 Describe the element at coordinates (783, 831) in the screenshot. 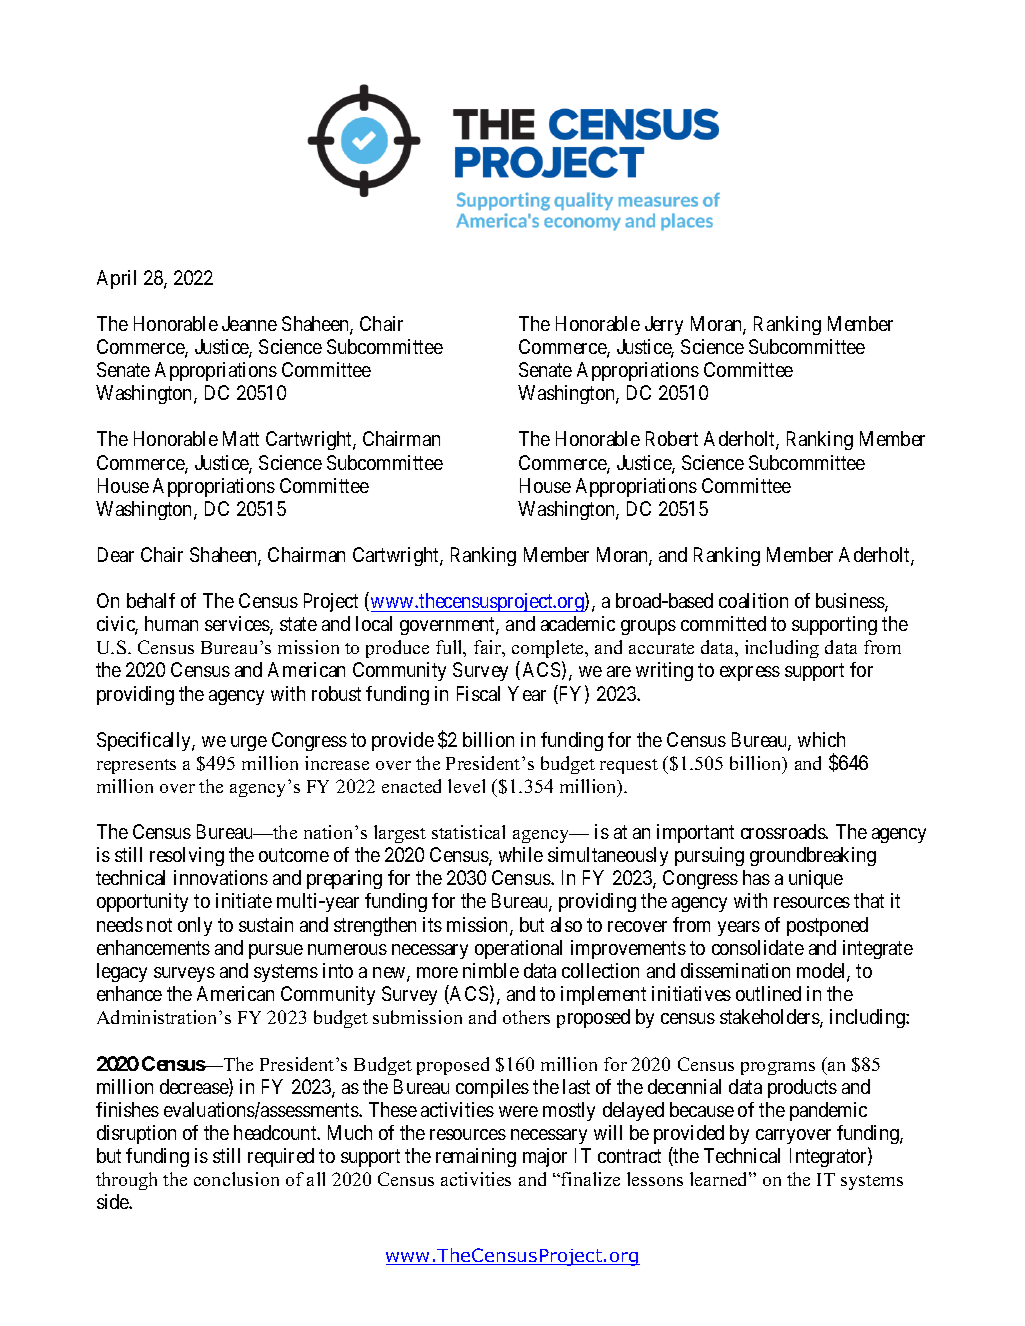

I see `crossroads` at that location.
